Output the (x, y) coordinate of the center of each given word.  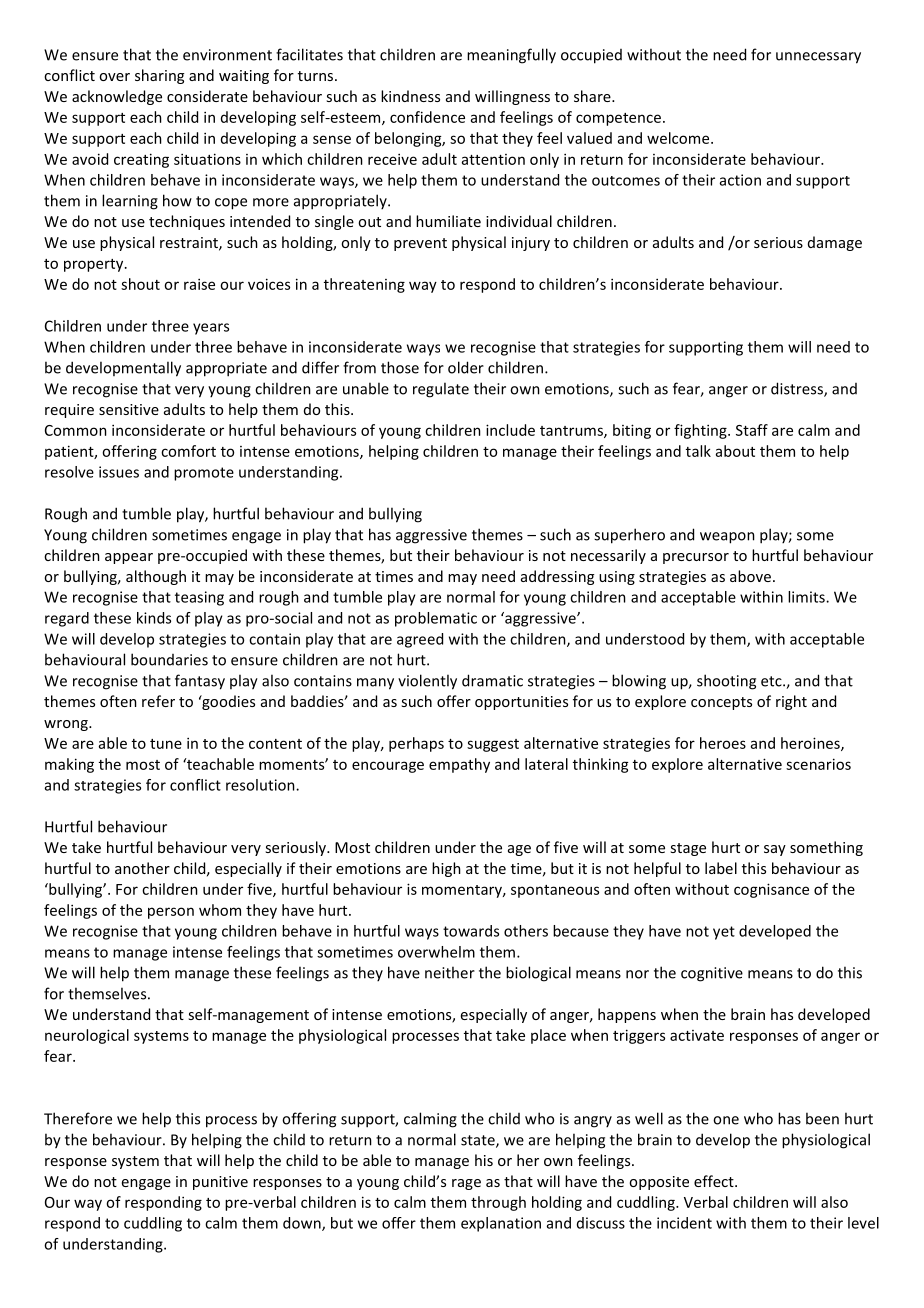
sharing (159, 76)
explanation (501, 1224)
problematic (436, 619)
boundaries (169, 659)
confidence (427, 117)
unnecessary (818, 58)
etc (772, 681)
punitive (220, 1183)
